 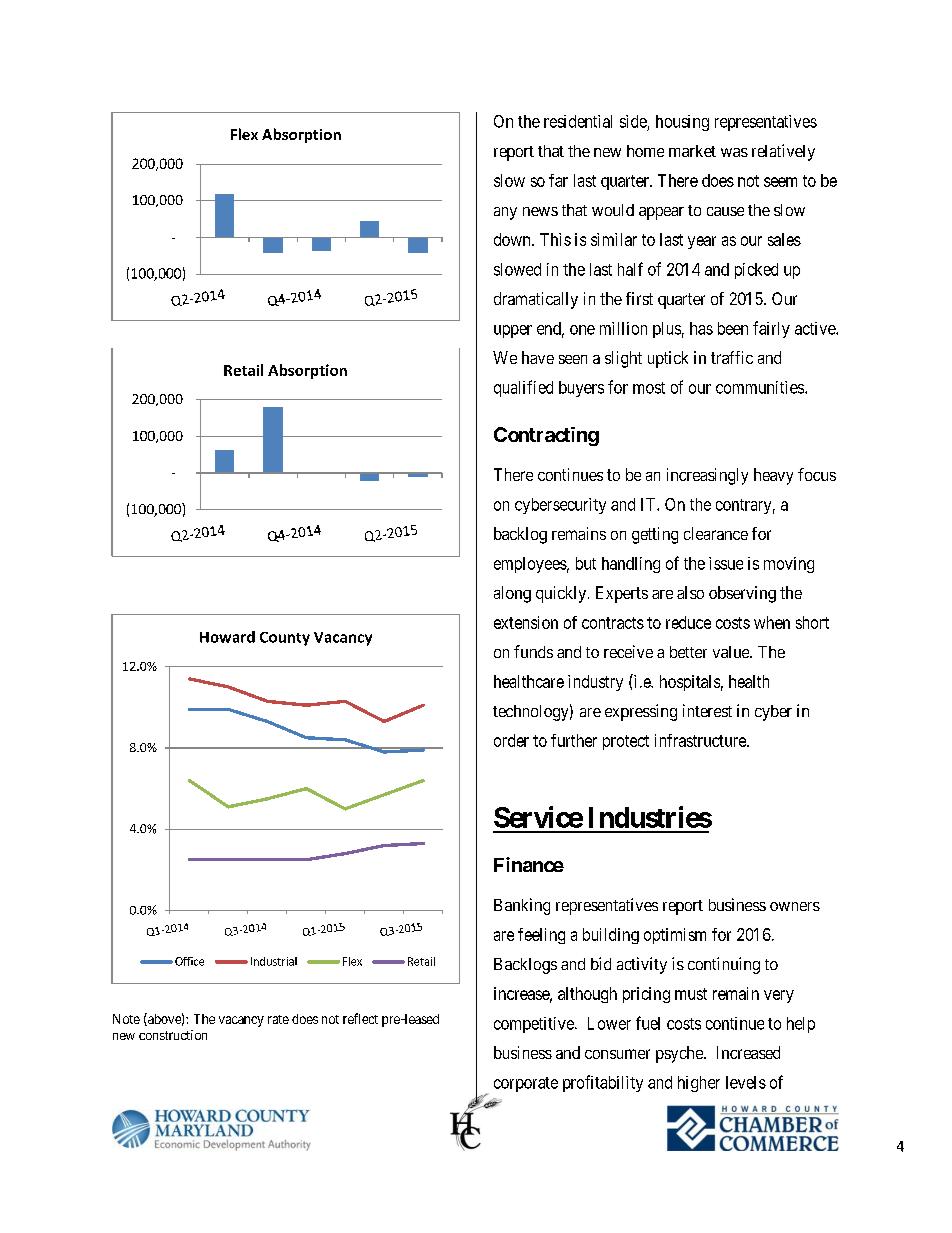 What do you see at coordinates (742, 594) in the image?
I see `observing` at bounding box center [742, 594].
